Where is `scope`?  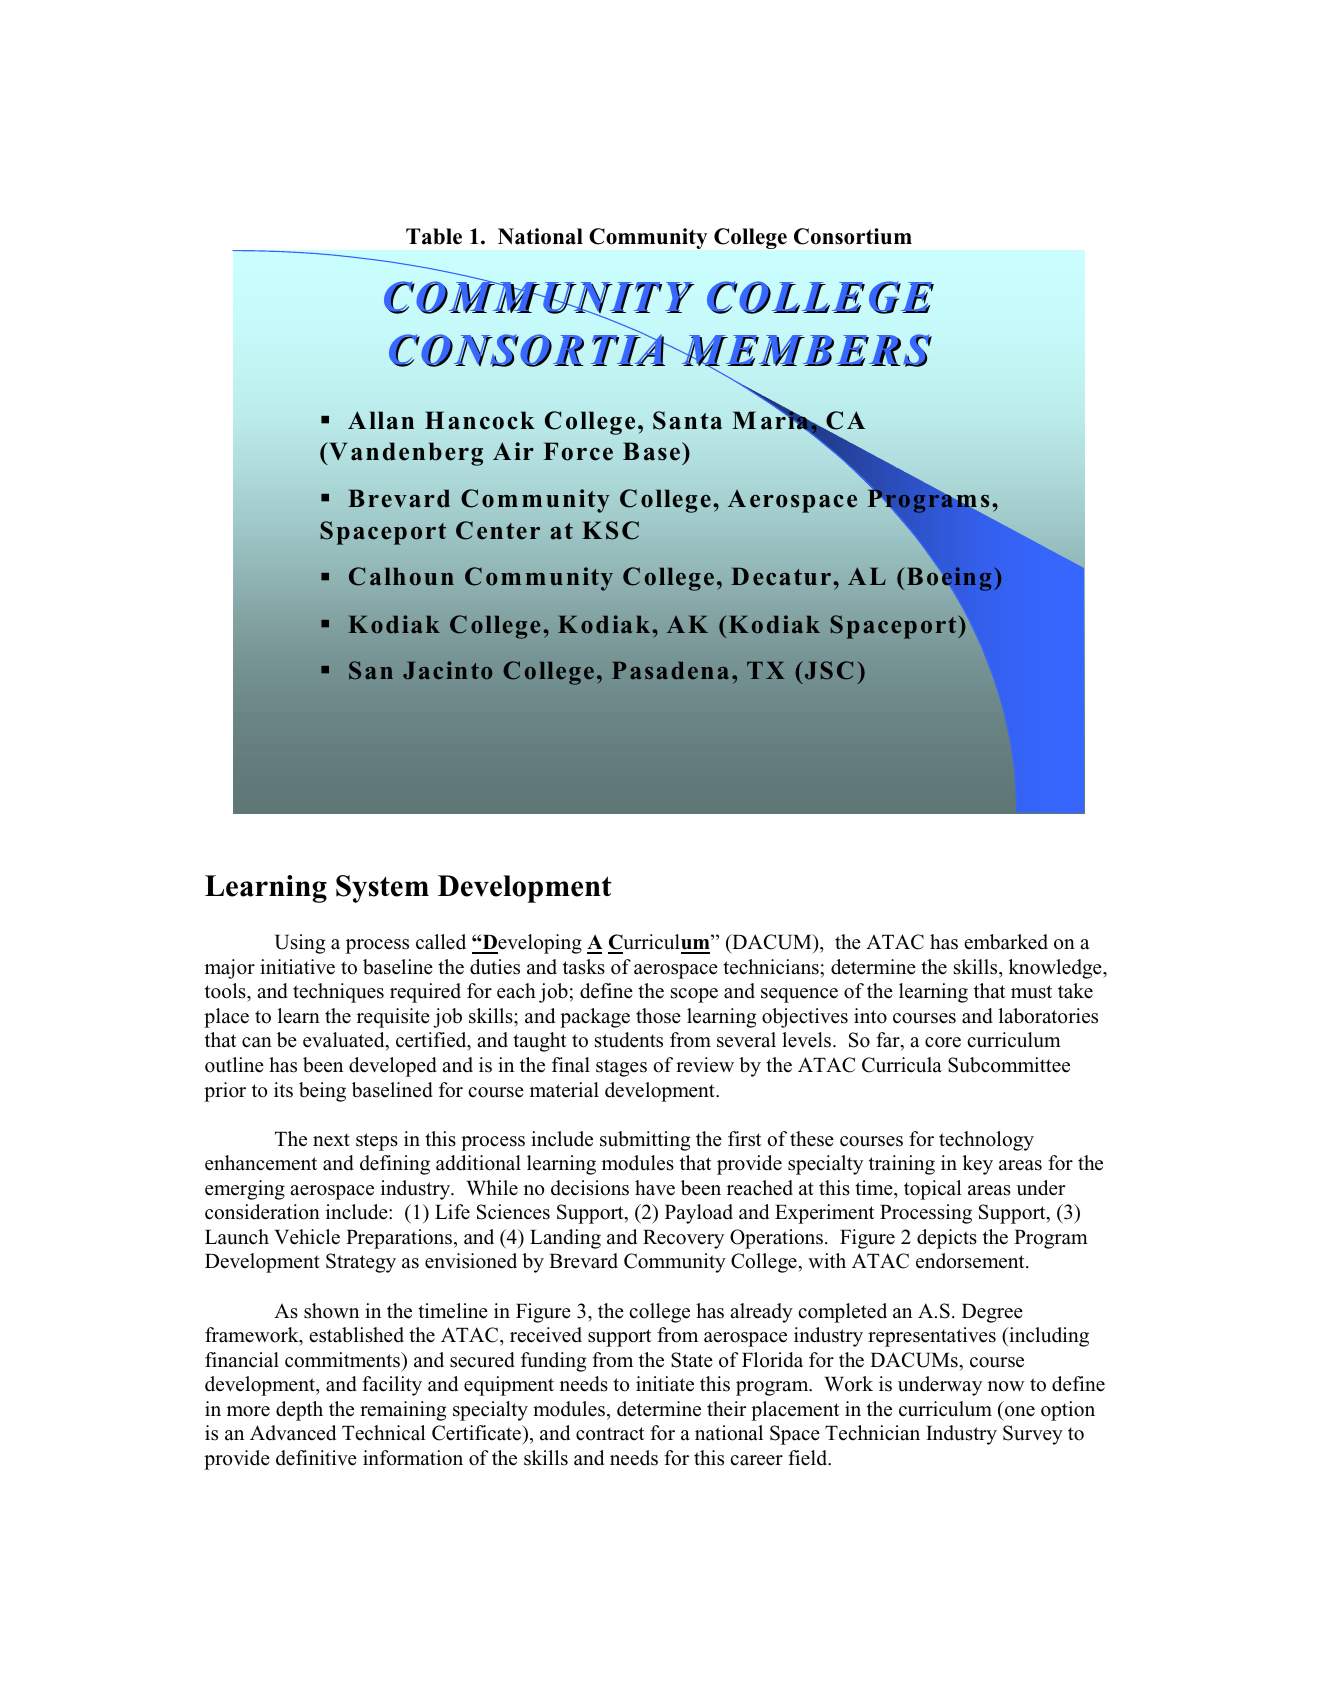 scope is located at coordinates (694, 995).
